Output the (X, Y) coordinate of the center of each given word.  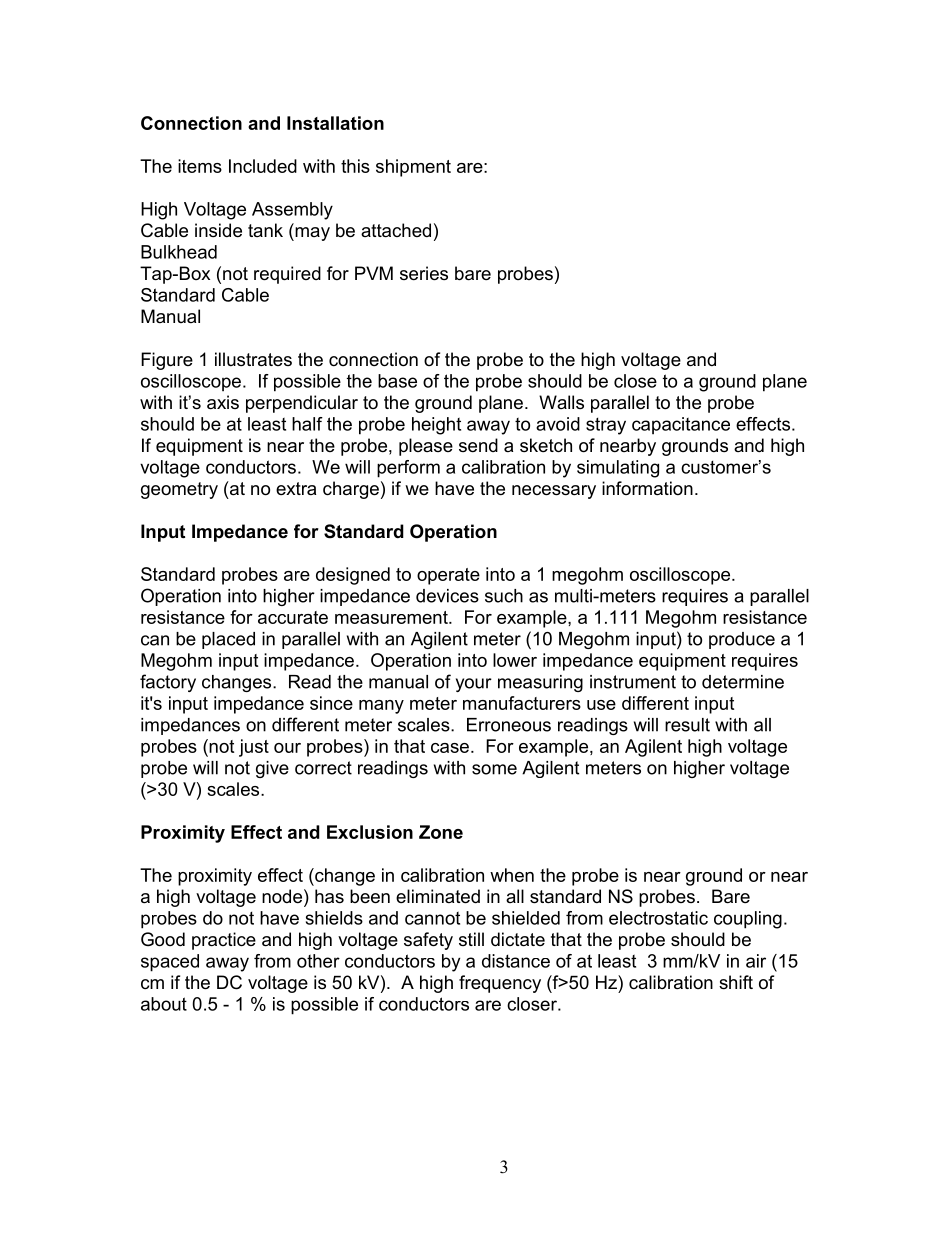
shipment (413, 168)
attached (396, 230)
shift (736, 982)
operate (448, 576)
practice (224, 941)
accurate (293, 617)
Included (263, 166)
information (647, 488)
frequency (500, 984)
